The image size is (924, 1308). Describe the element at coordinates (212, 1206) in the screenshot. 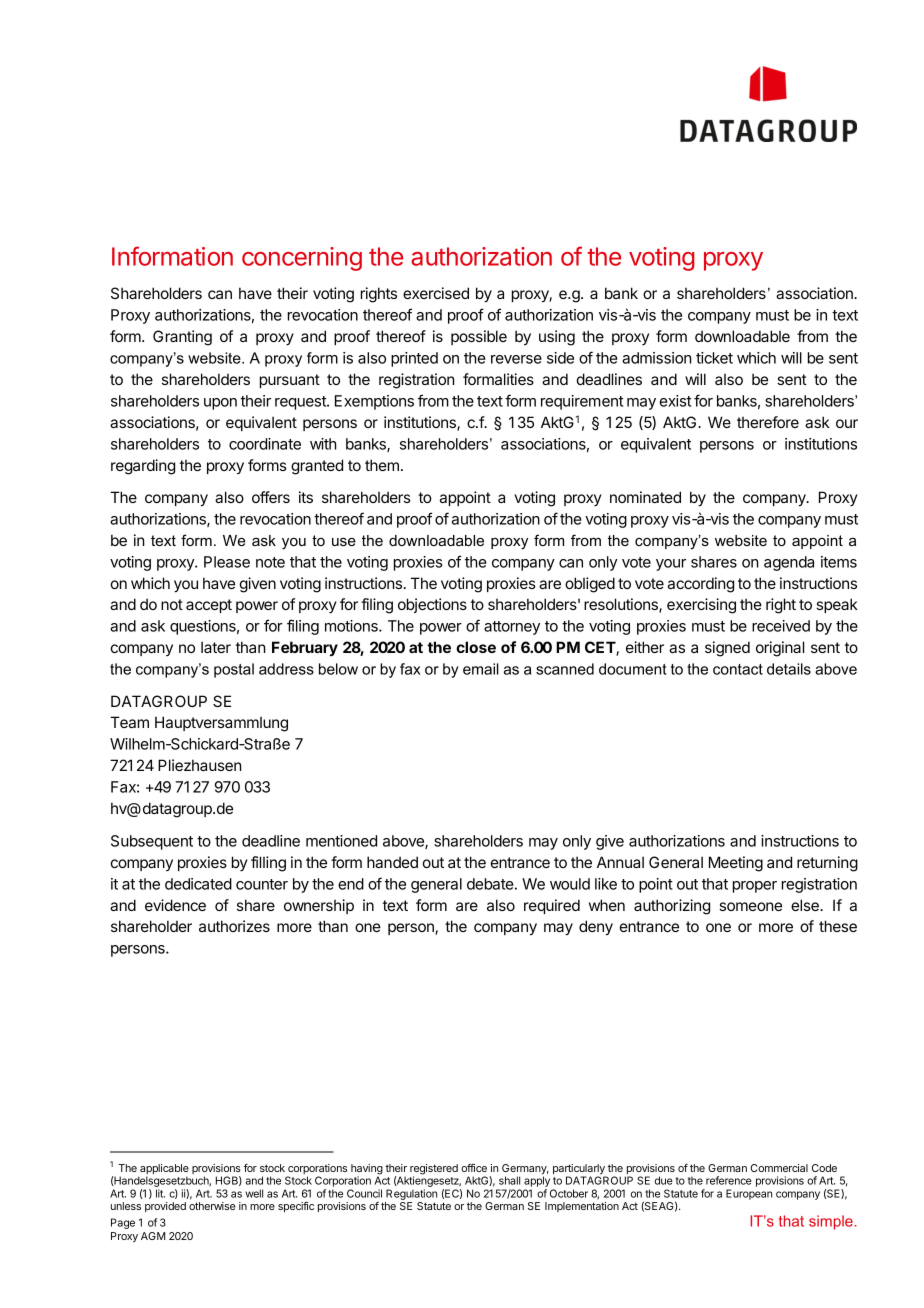

I see `otherwise` at that location.
